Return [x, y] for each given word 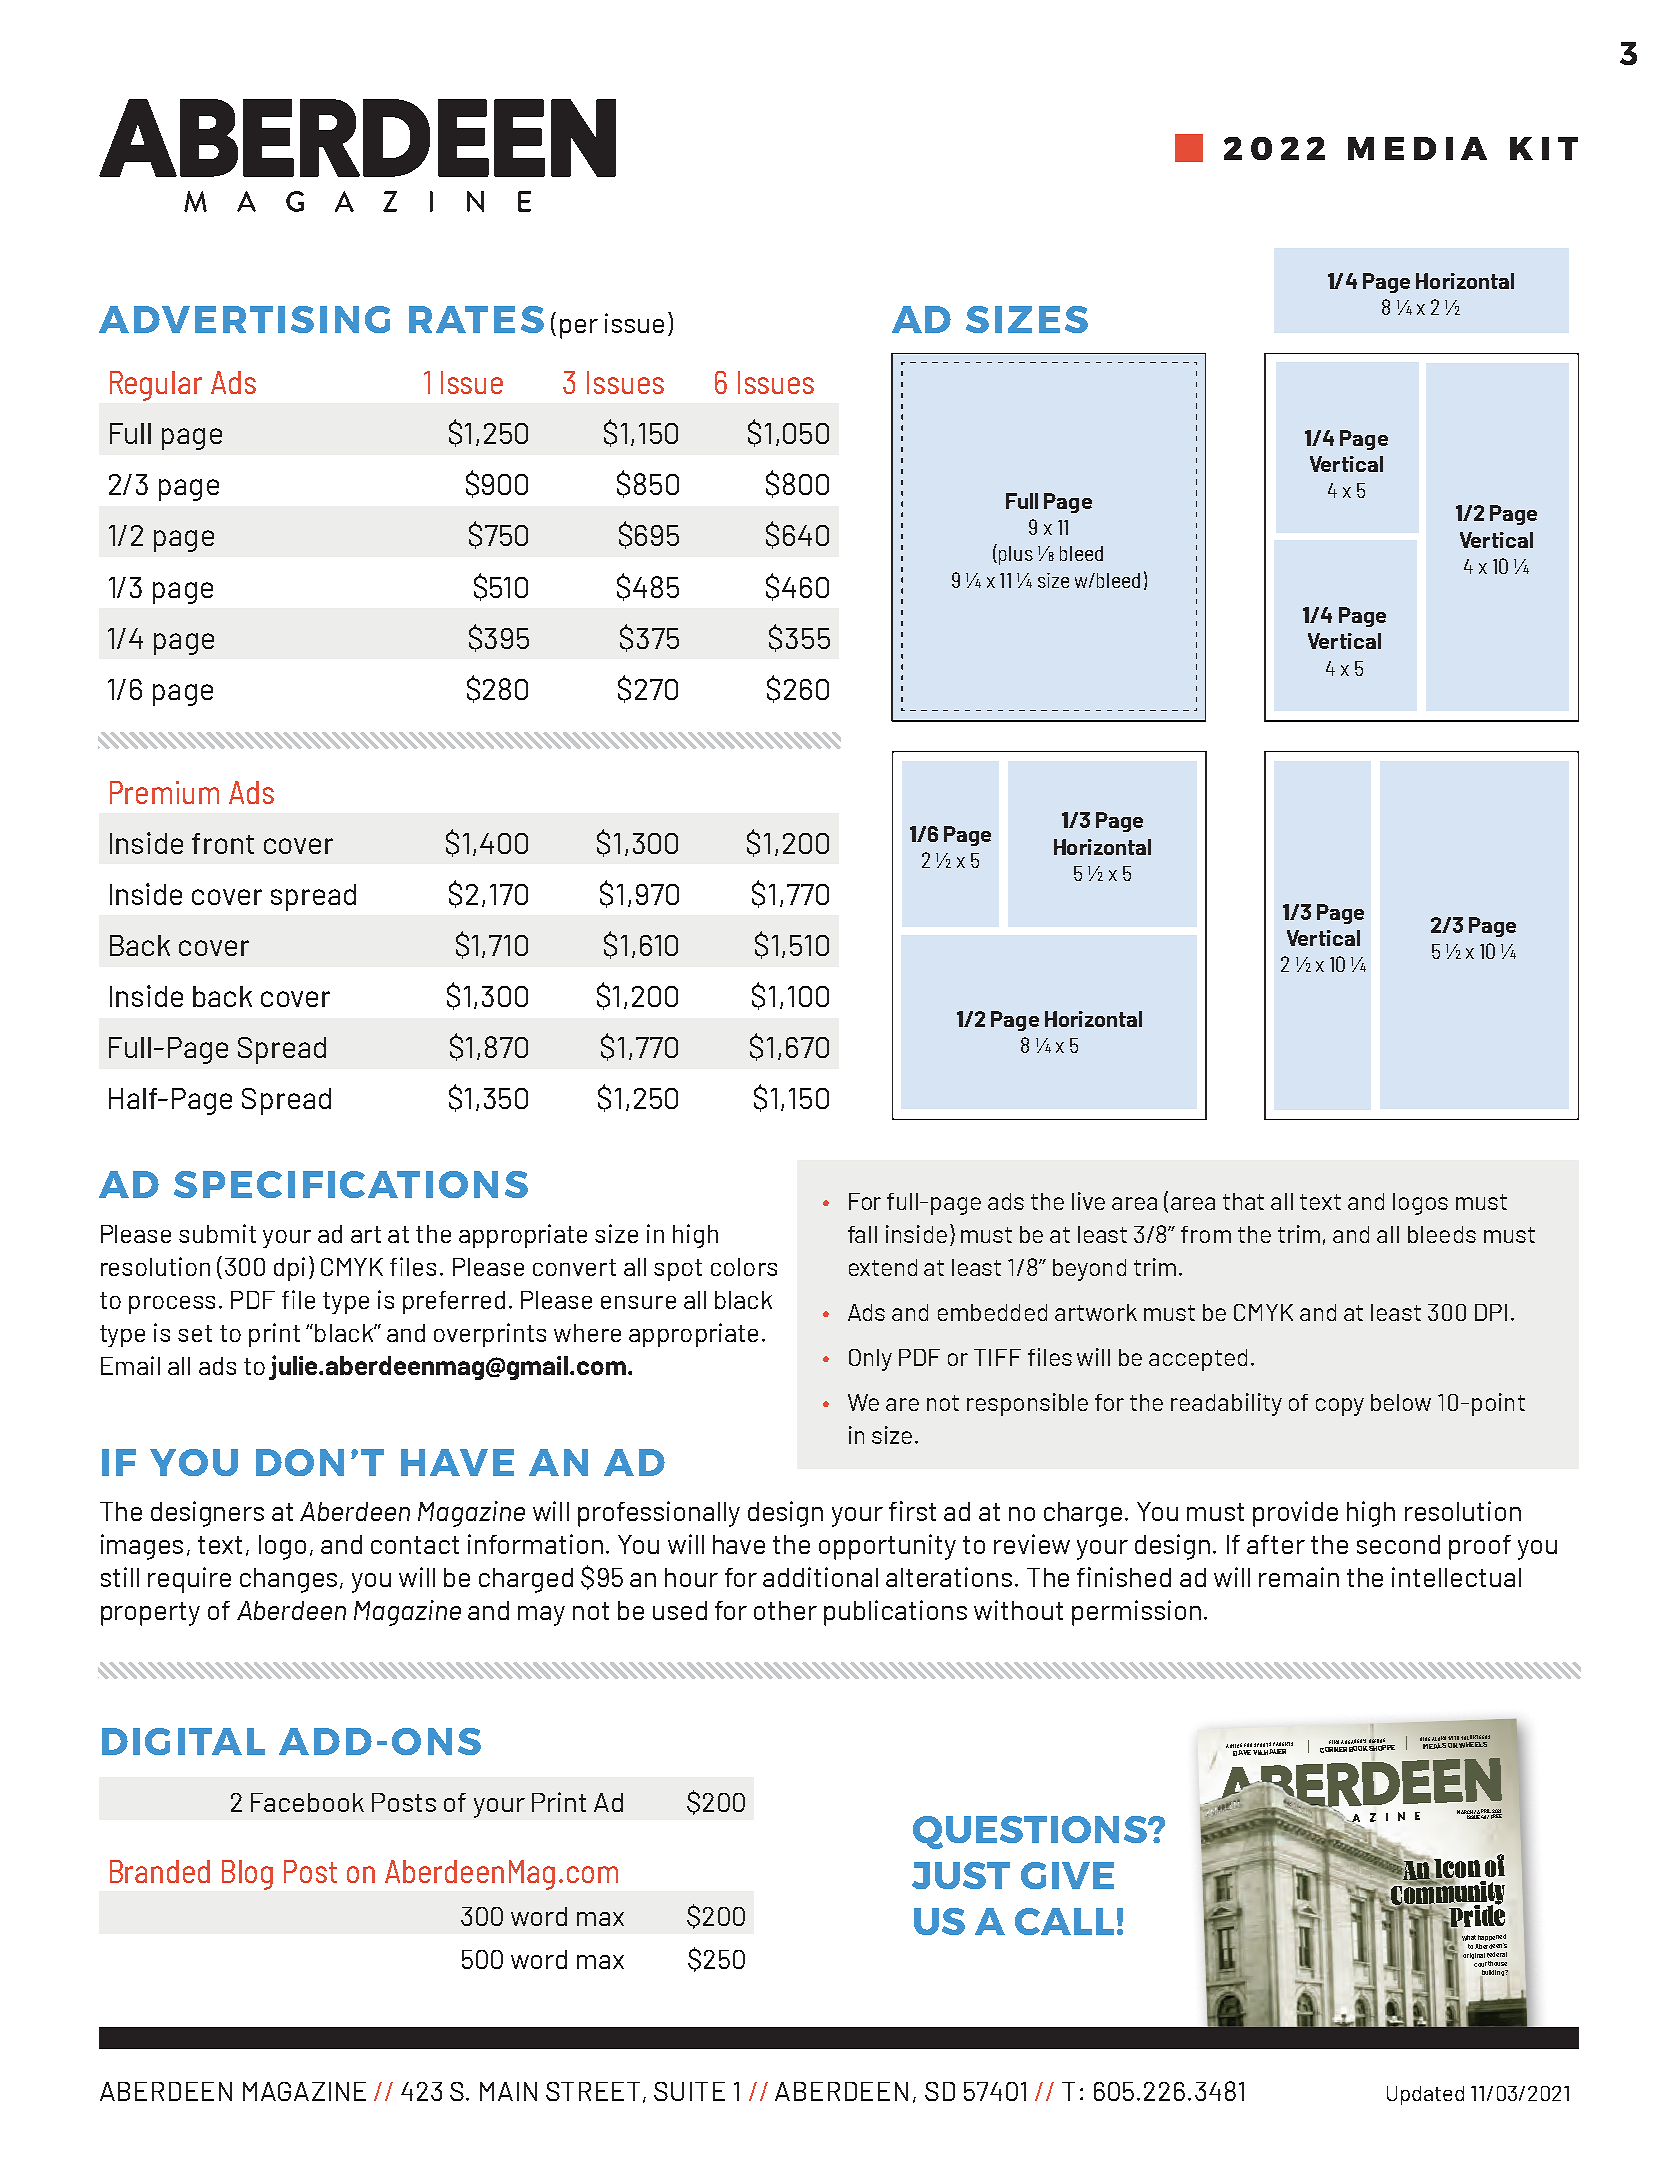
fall [862, 1234]
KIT [1544, 148]
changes [288, 1580]
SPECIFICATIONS [351, 1184]
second [1398, 1544]
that [1243, 1201]
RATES [476, 319]
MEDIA [1417, 148]
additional [820, 1577]
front [223, 843]
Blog [247, 1875]
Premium [164, 792]
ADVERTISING [244, 319]
